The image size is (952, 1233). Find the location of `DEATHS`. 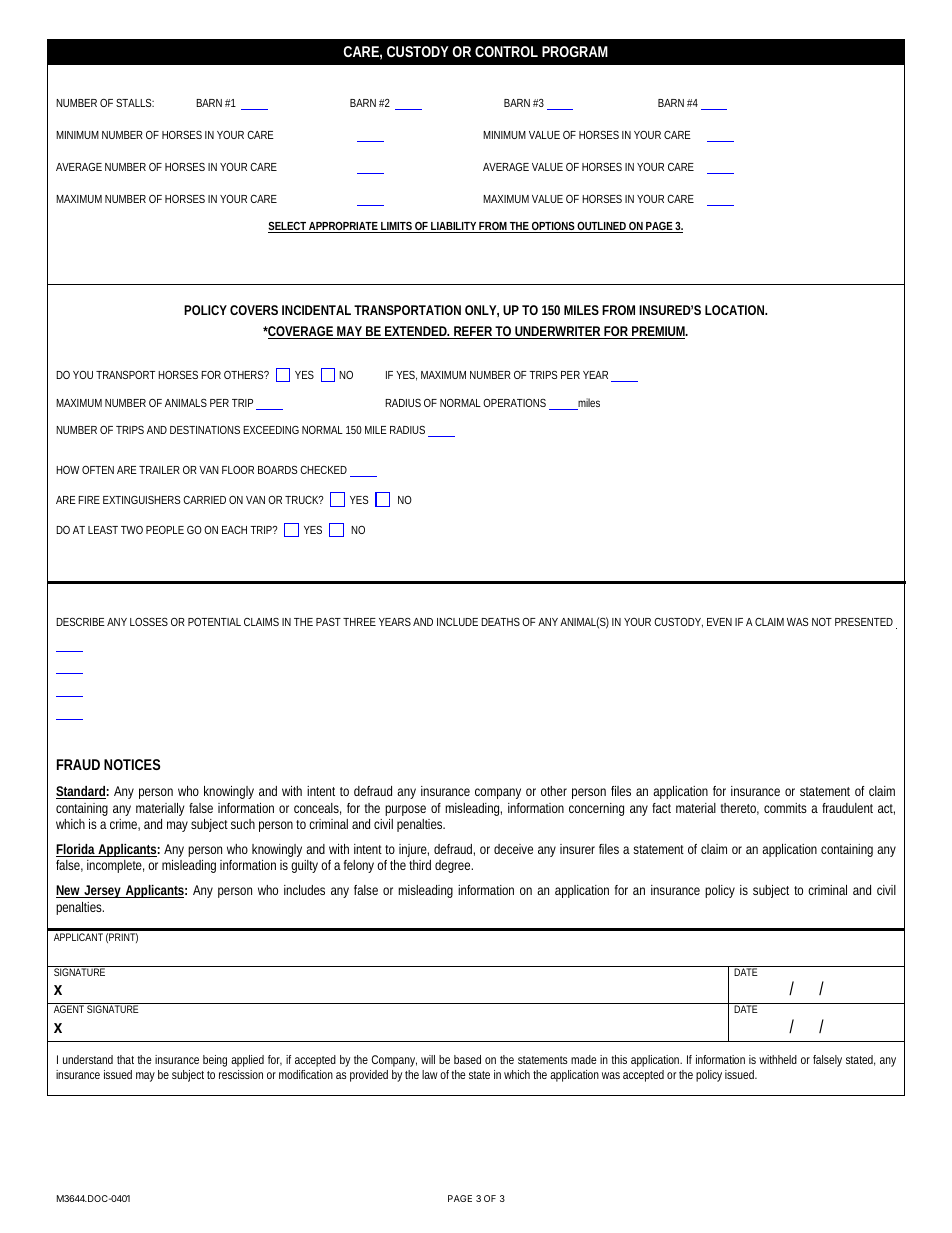

DEATHS is located at coordinates (500, 622).
